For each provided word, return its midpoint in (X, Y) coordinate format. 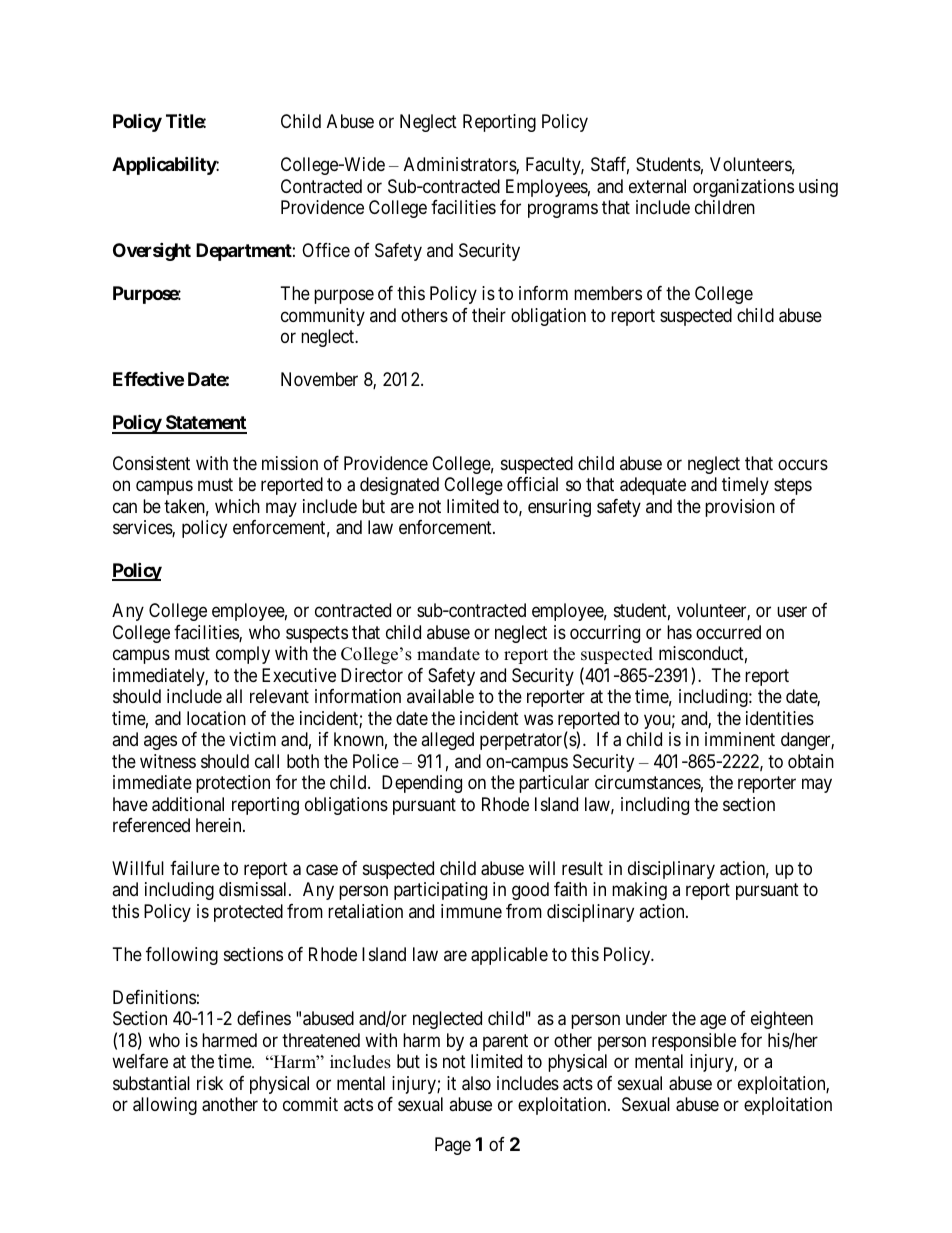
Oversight (152, 252)
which (237, 506)
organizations (743, 188)
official (532, 484)
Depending (422, 784)
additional (188, 804)
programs (563, 211)
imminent (740, 739)
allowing (165, 1106)
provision (740, 508)
